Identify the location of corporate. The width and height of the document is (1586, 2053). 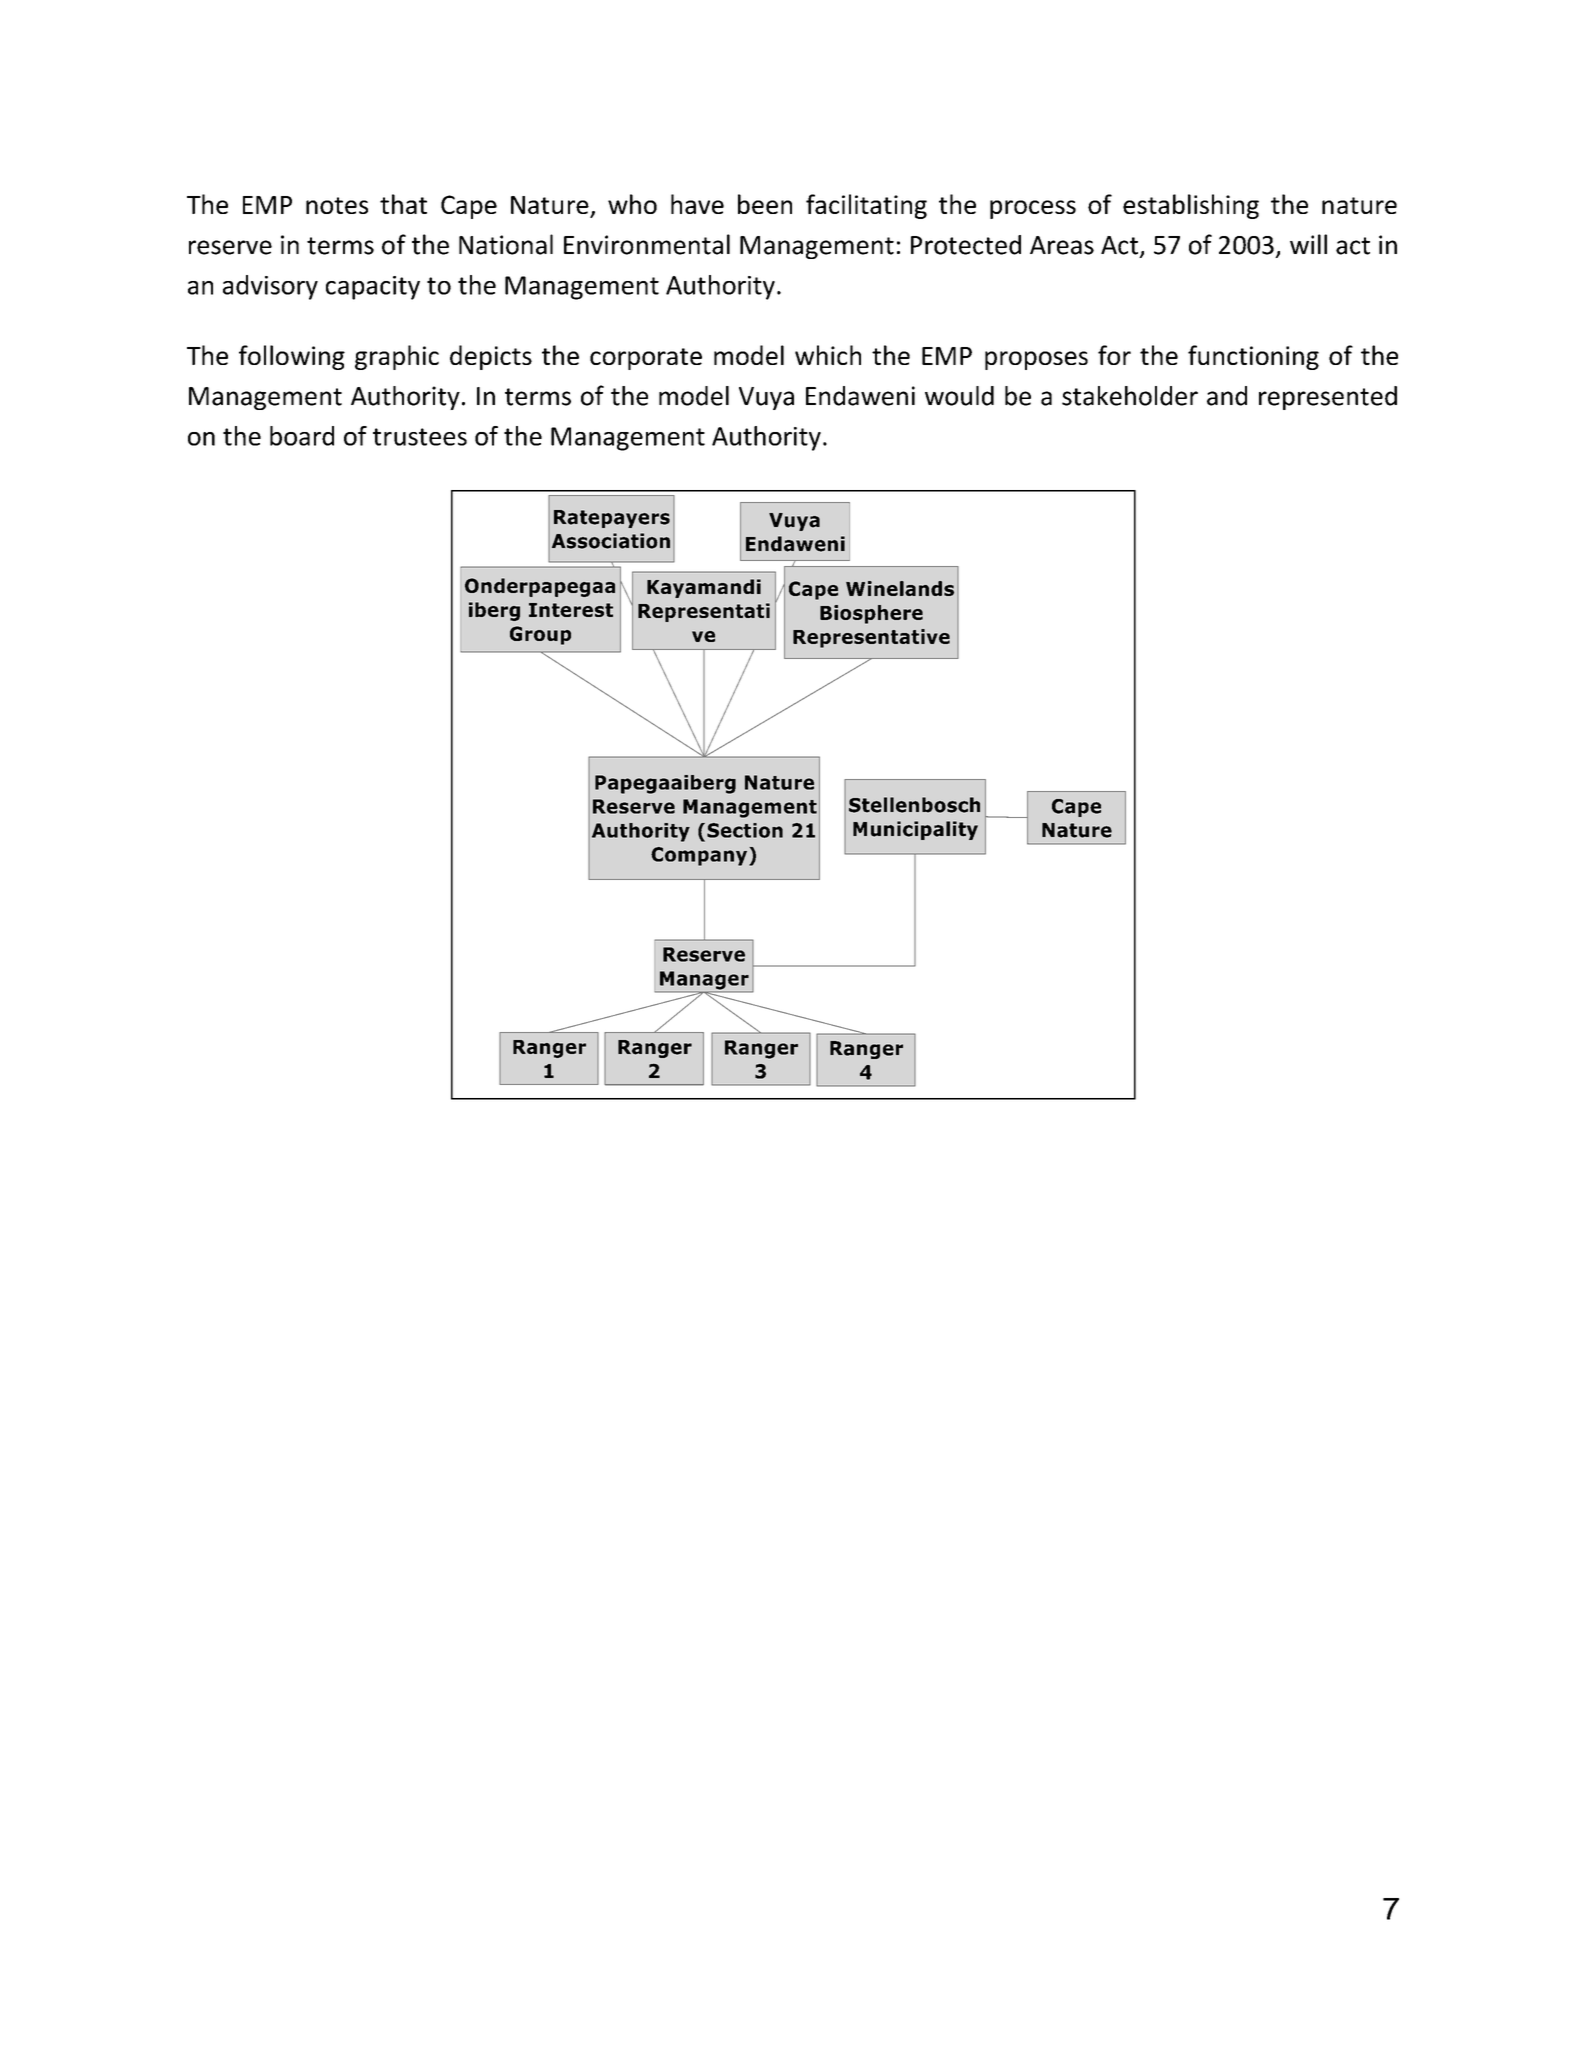
(646, 359).
